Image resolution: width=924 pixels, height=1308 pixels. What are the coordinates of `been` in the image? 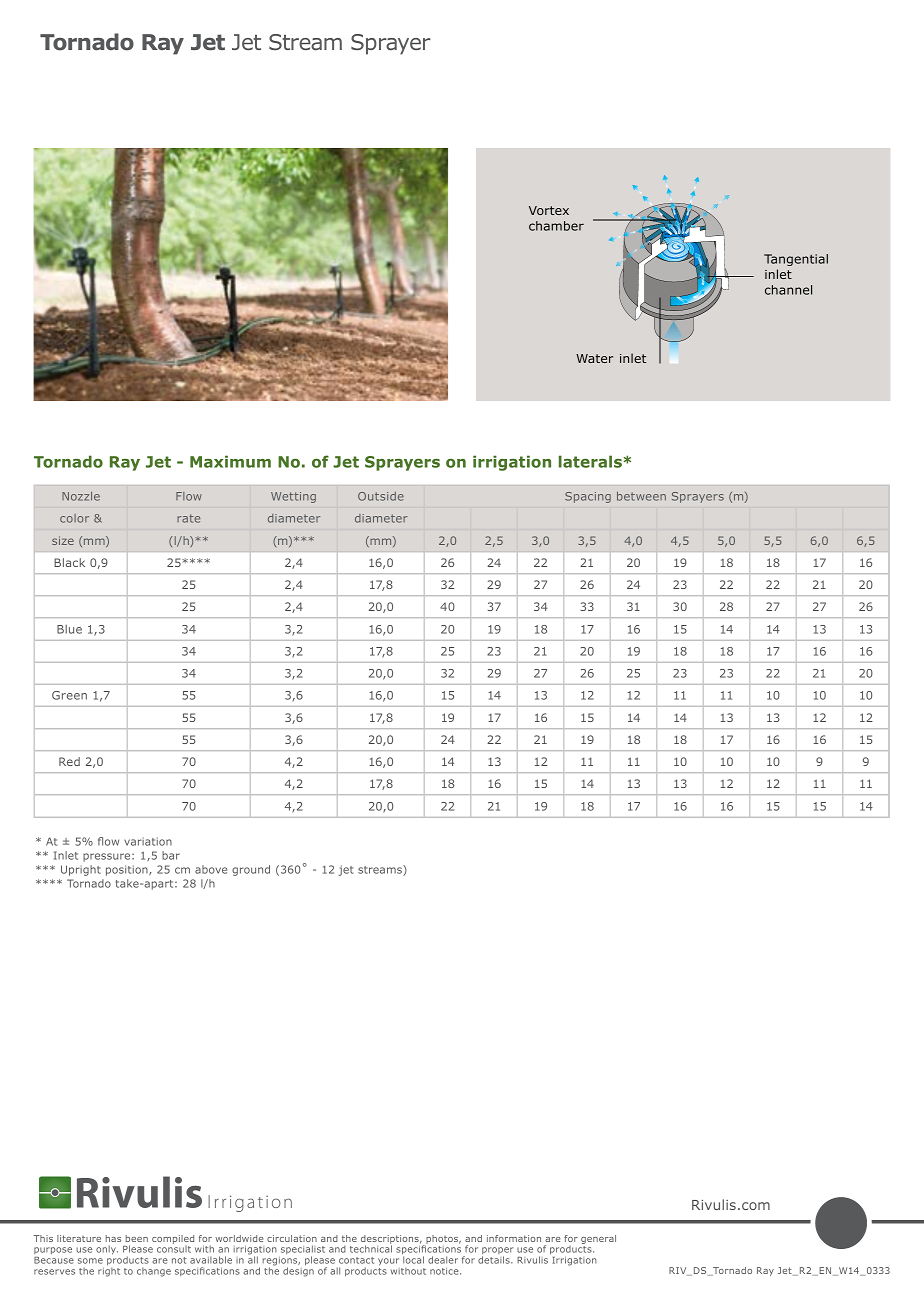 It's located at (137, 1238).
